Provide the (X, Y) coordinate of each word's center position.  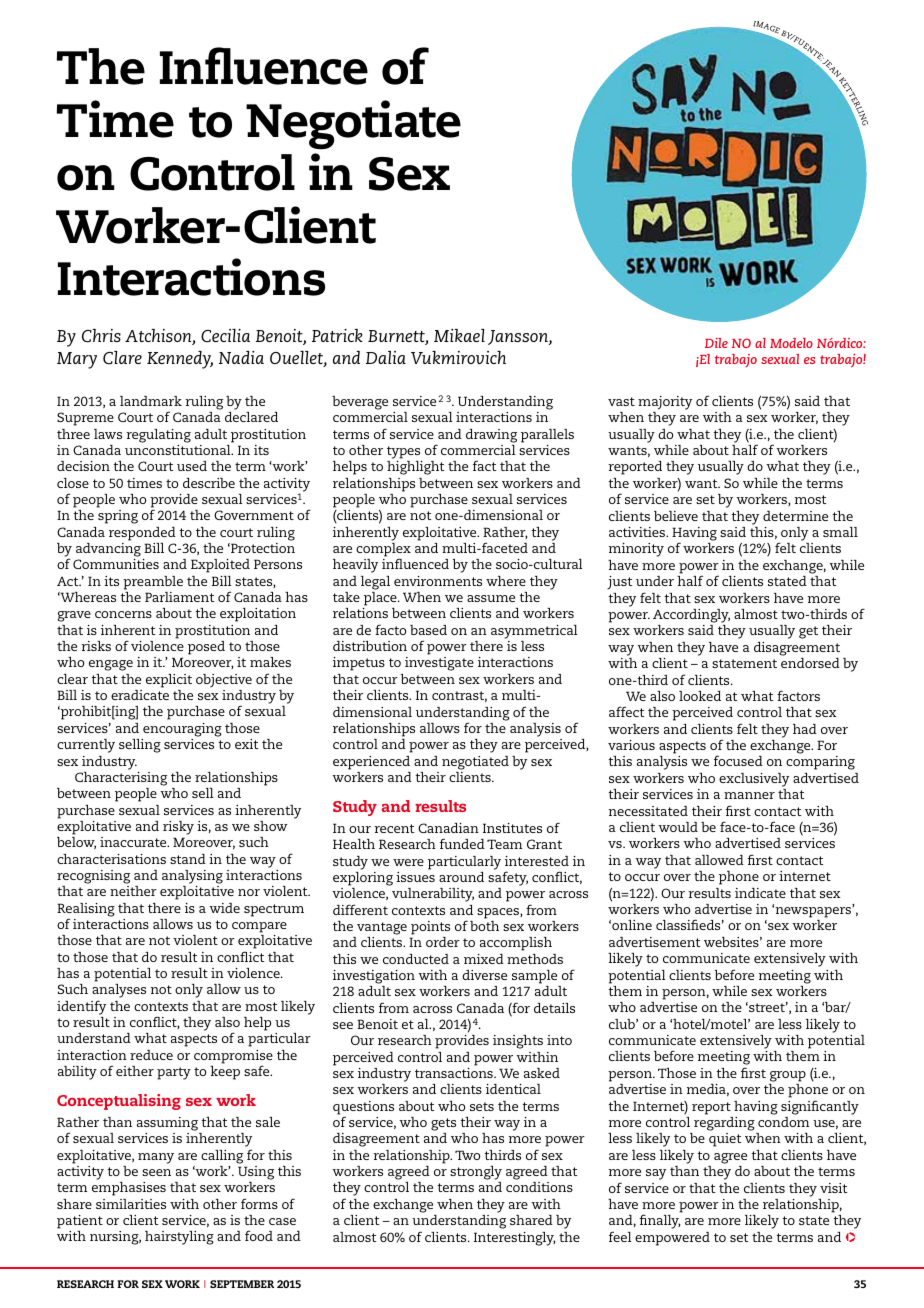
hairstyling (179, 1238)
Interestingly (514, 1239)
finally (659, 1221)
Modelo (791, 343)
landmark (151, 401)
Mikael (459, 335)
